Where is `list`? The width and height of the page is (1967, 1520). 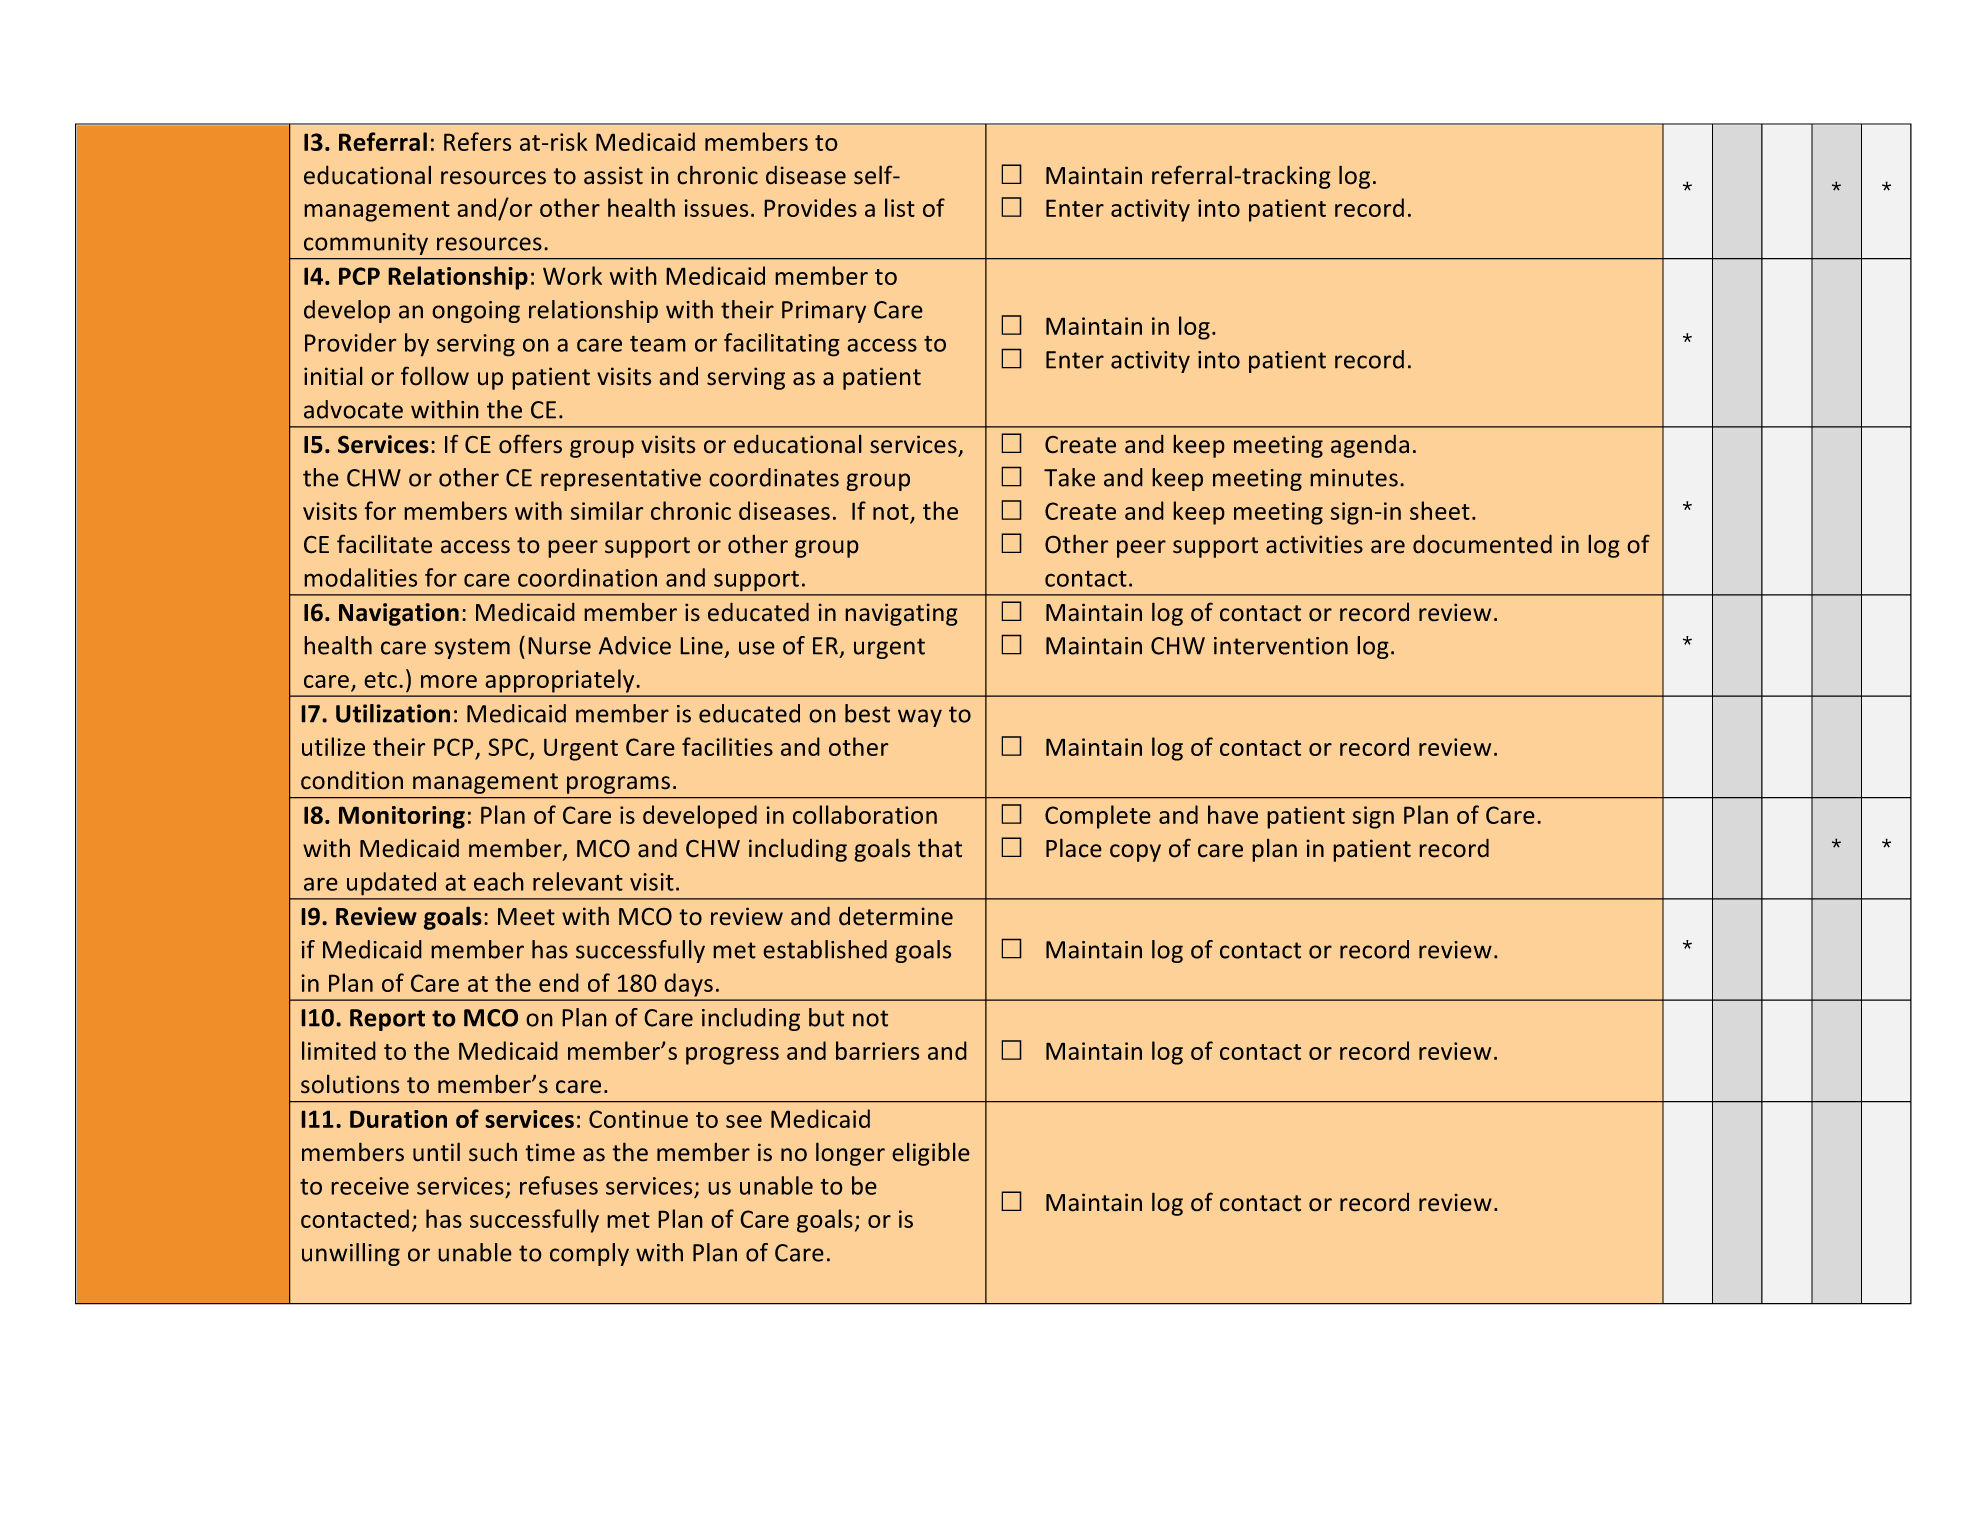
list is located at coordinates (900, 207).
